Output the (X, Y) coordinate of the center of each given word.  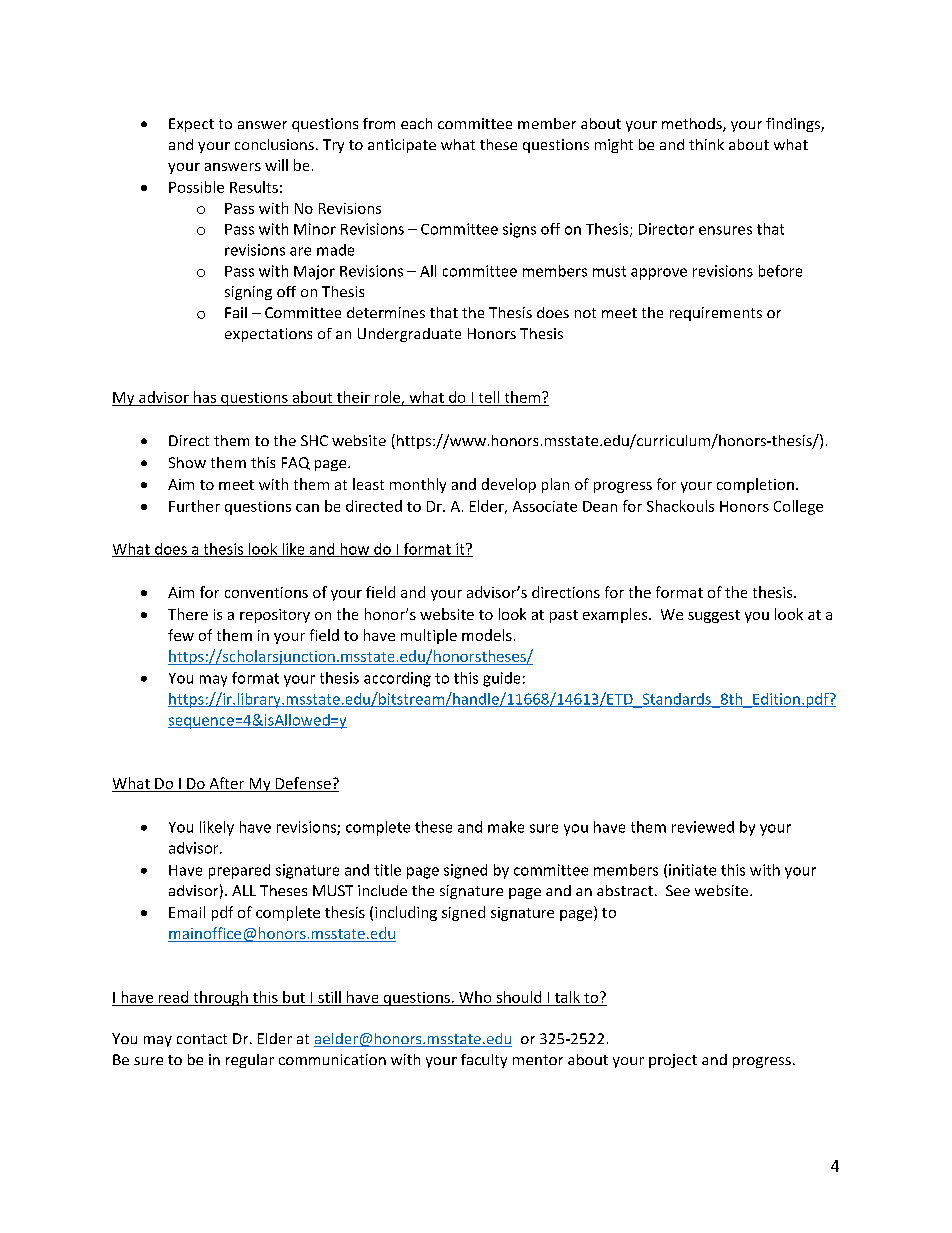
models (487, 635)
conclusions (274, 144)
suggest (714, 616)
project (673, 1061)
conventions (266, 592)
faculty (484, 1061)
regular (250, 1061)
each (416, 123)
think (706, 144)
